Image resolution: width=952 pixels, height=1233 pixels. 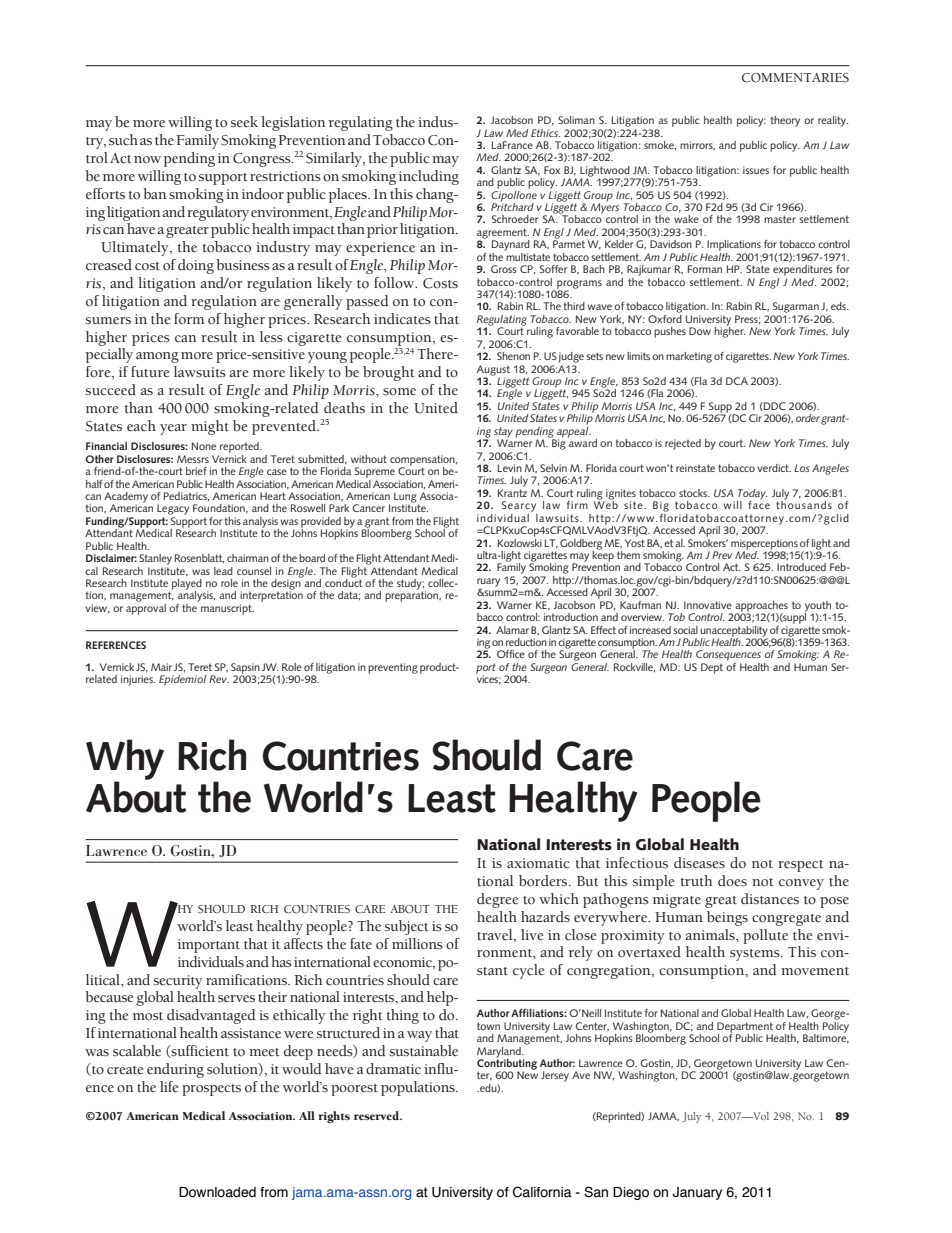 What do you see at coordinates (545, 133) in the screenshot?
I see `Ethics` at bounding box center [545, 133].
